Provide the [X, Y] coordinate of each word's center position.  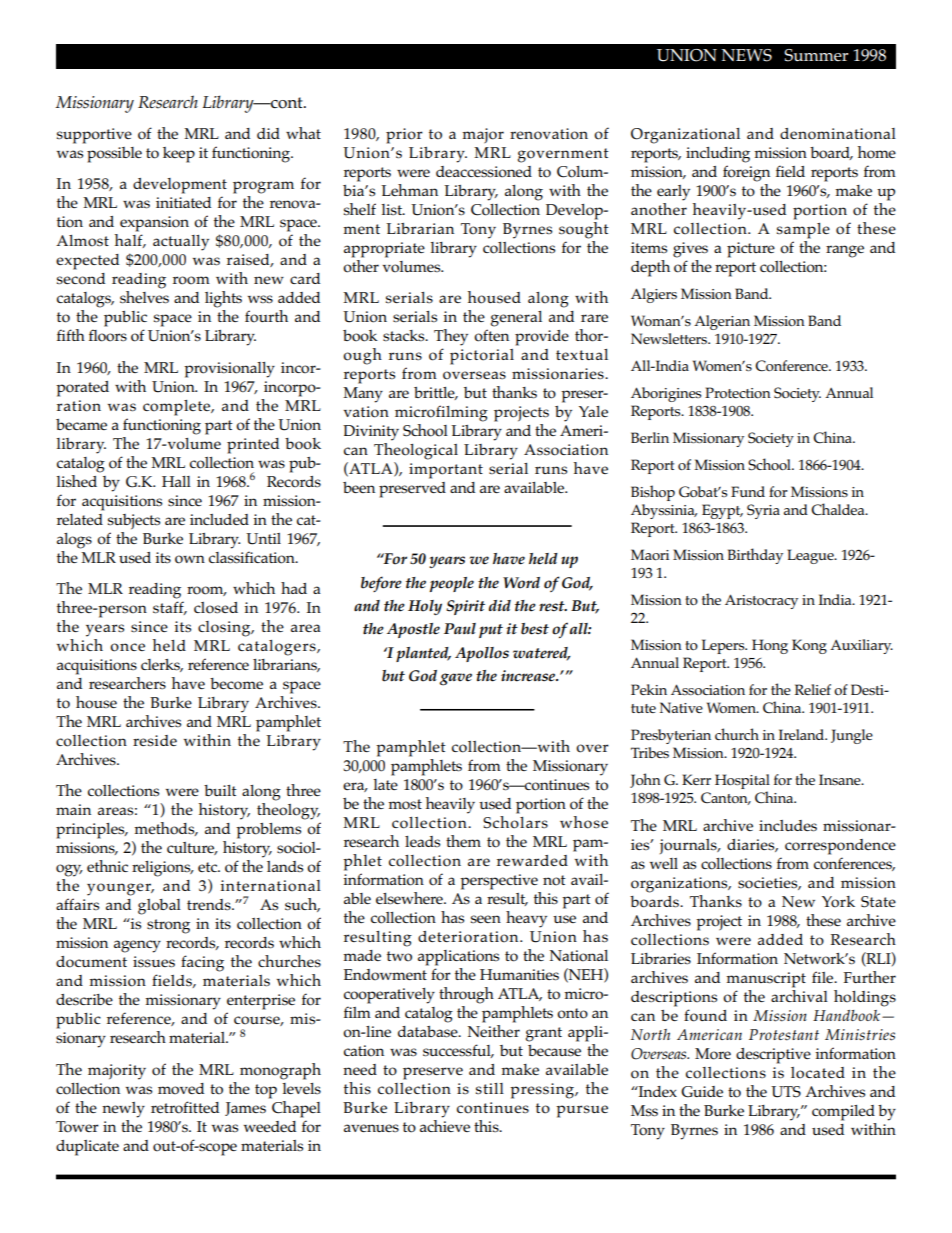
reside [155, 740]
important [446, 471]
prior [404, 136]
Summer [816, 55]
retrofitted [185, 1107]
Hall [176, 481]
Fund [748, 491]
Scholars [515, 822]
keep [179, 155]
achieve [445, 1124]
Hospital [742, 783]
